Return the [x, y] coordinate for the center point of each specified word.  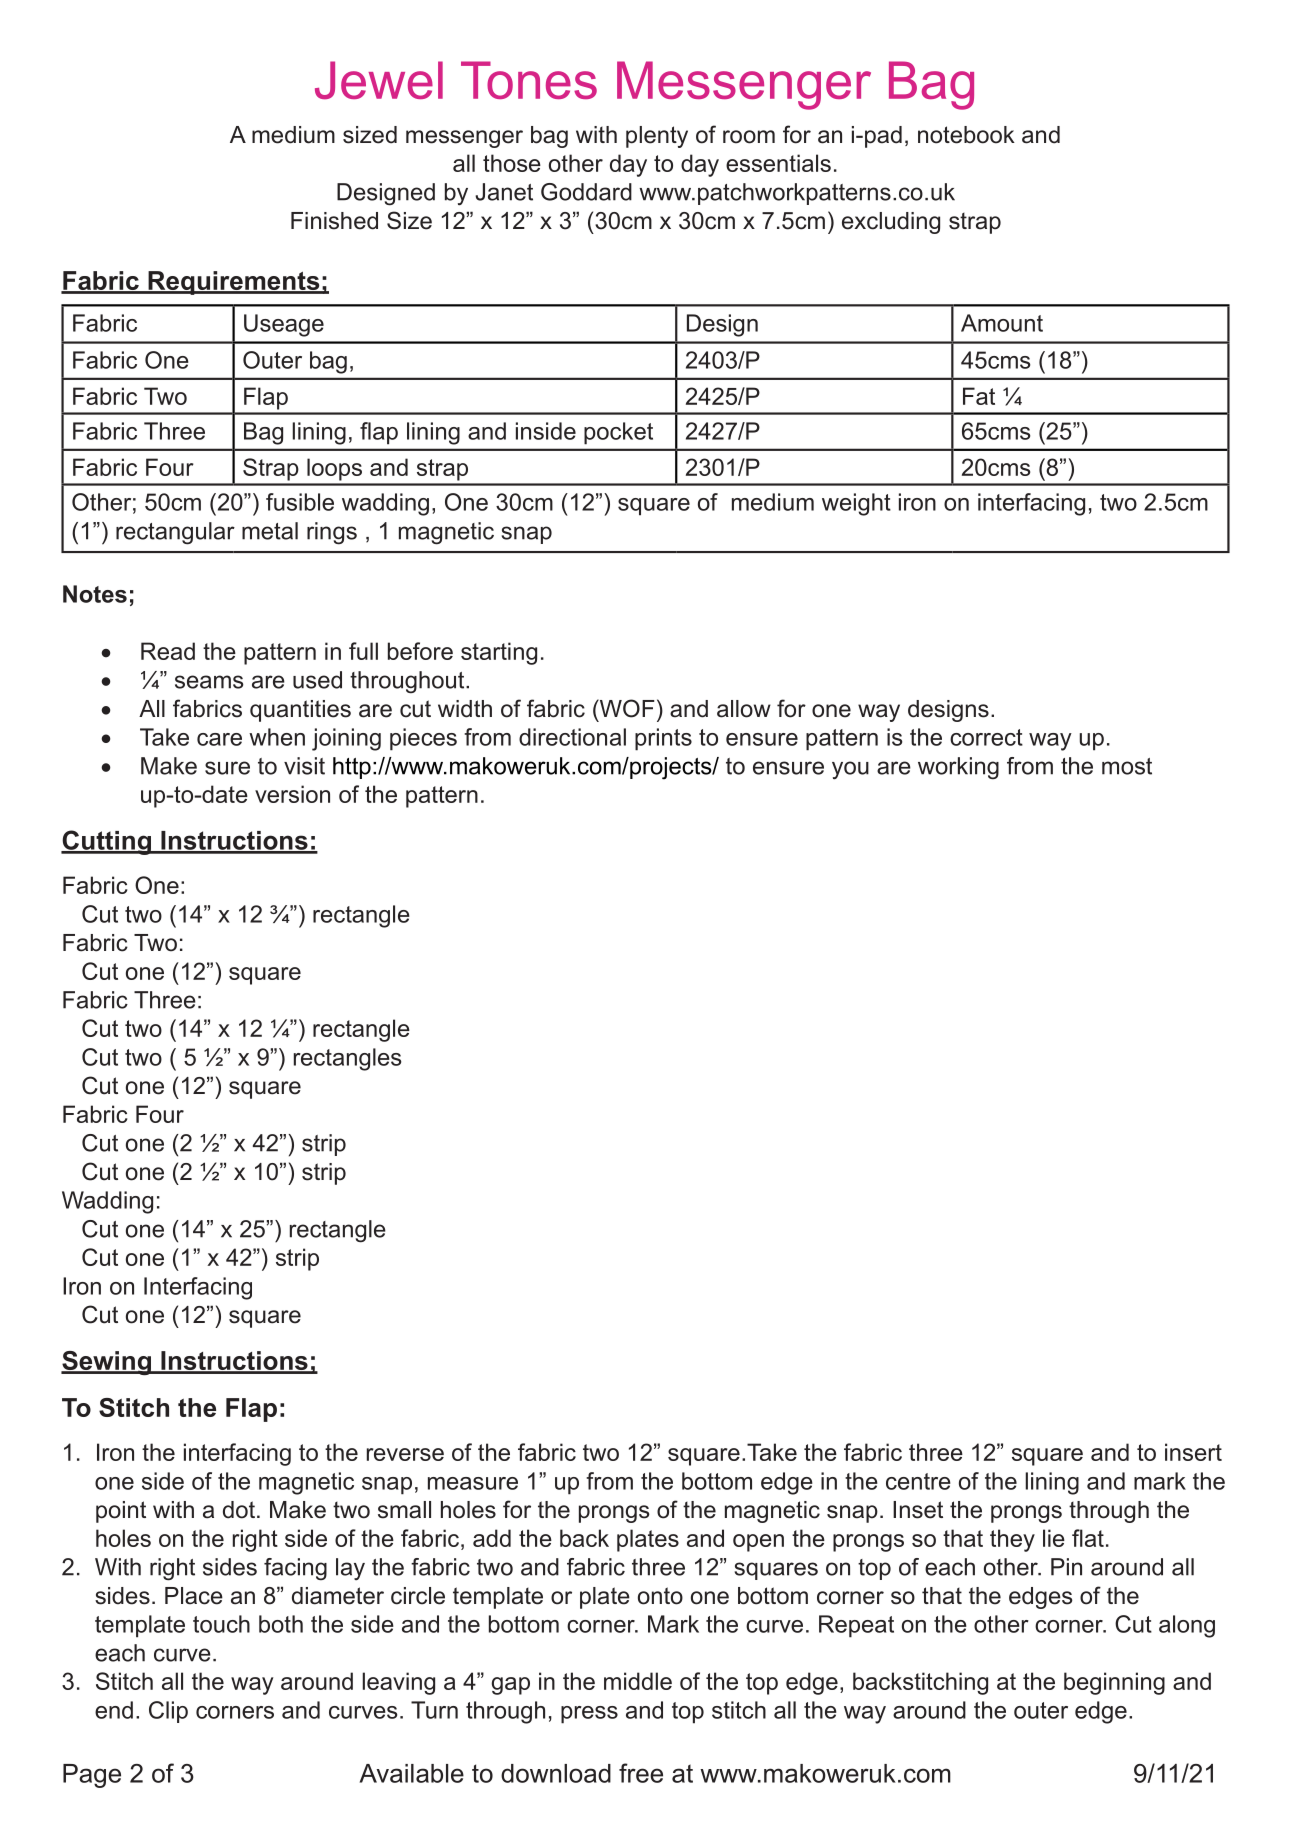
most [1127, 766]
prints [663, 739]
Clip [168, 1712]
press [589, 1715]
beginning [1114, 1683]
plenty [657, 137]
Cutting [107, 842]
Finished [334, 221]
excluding [891, 223]
